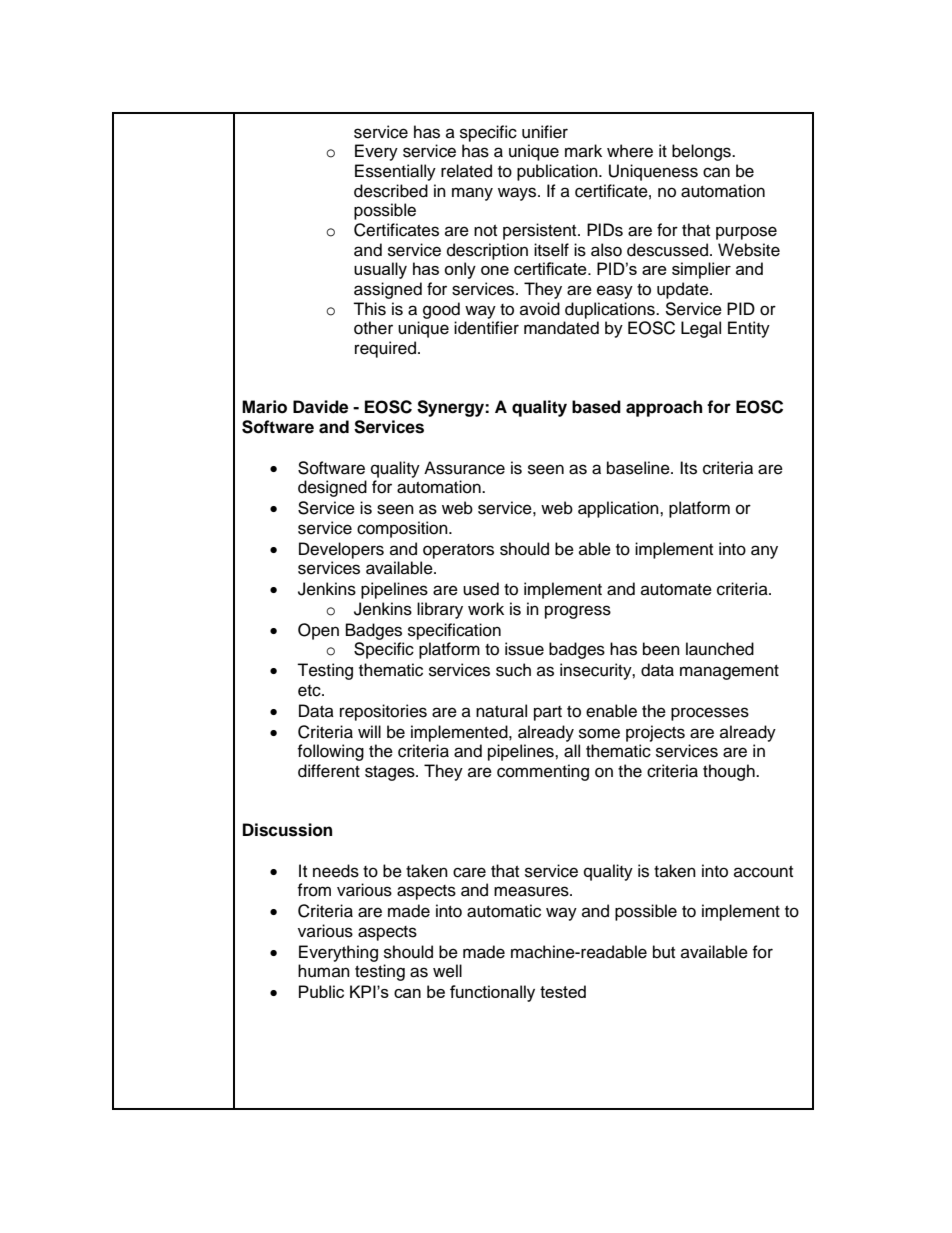 This screenshot has height=1233, width=952. I want to click on processes, so click(710, 714).
